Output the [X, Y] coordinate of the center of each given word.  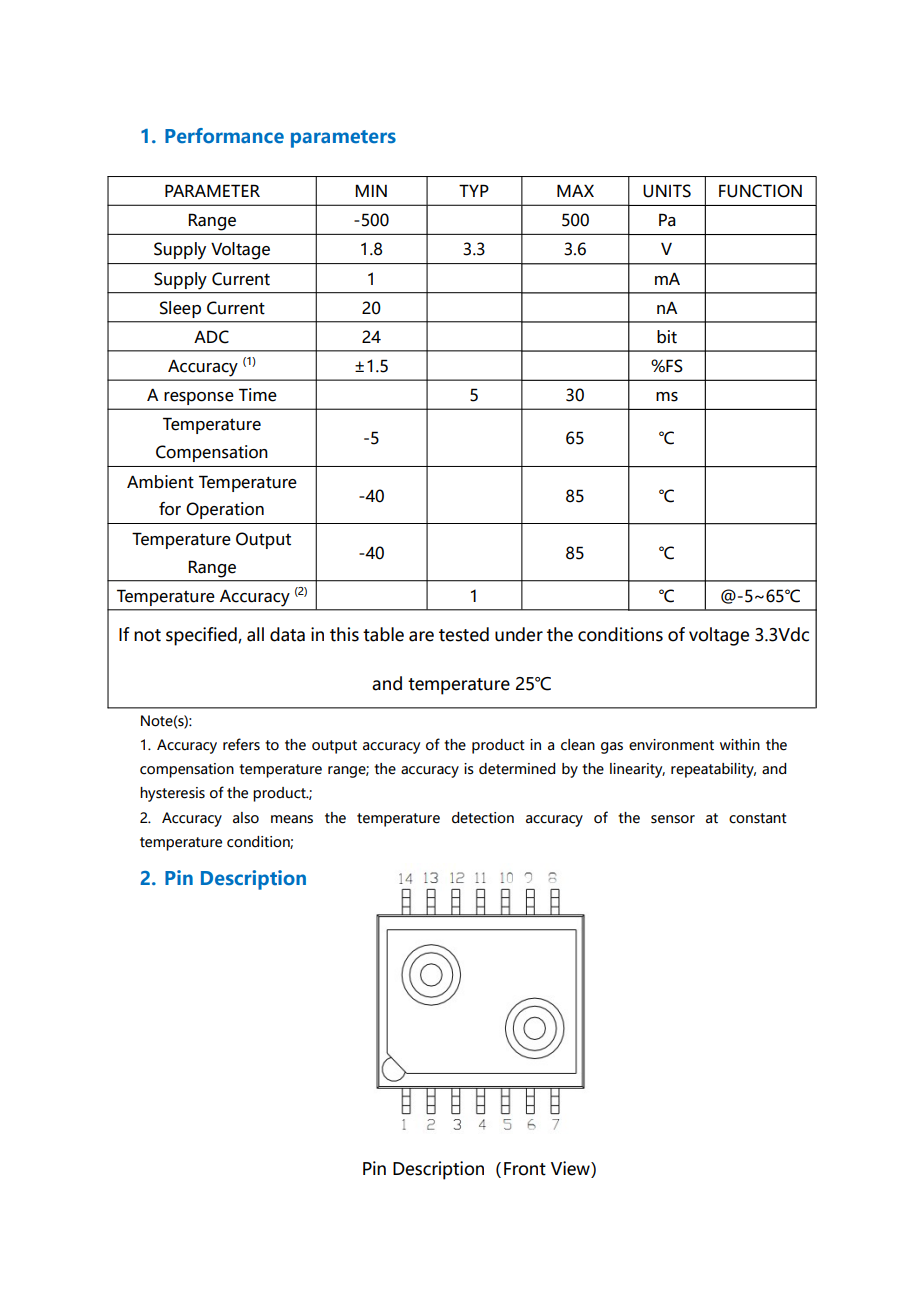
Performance [224, 136]
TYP [474, 190]
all [255, 634]
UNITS [667, 191]
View [571, 1169]
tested [464, 634]
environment [671, 745]
